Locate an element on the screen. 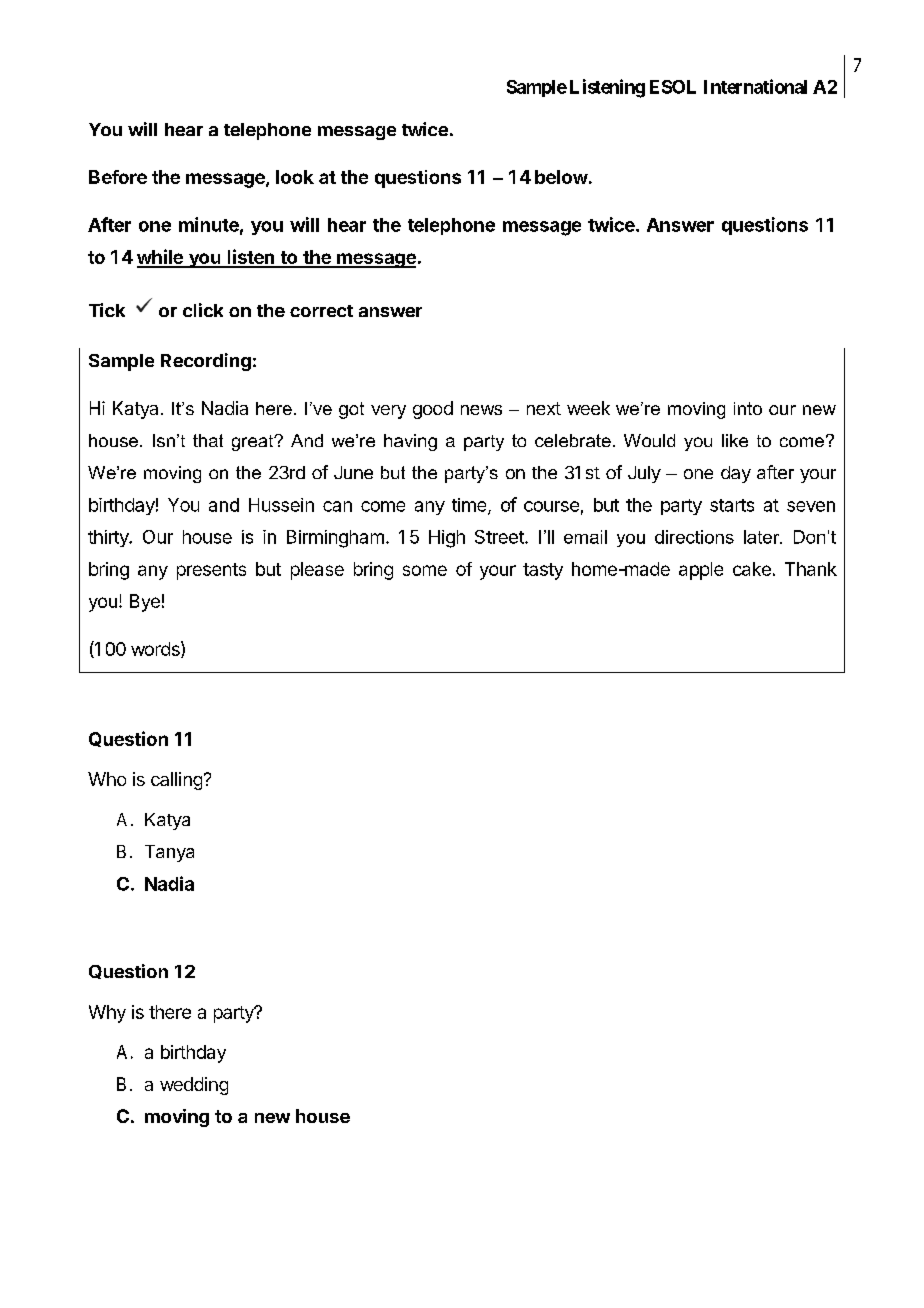 Image resolution: width=924 pixels, height=1308 pixels. apple is located at coordinates (701, 571).
